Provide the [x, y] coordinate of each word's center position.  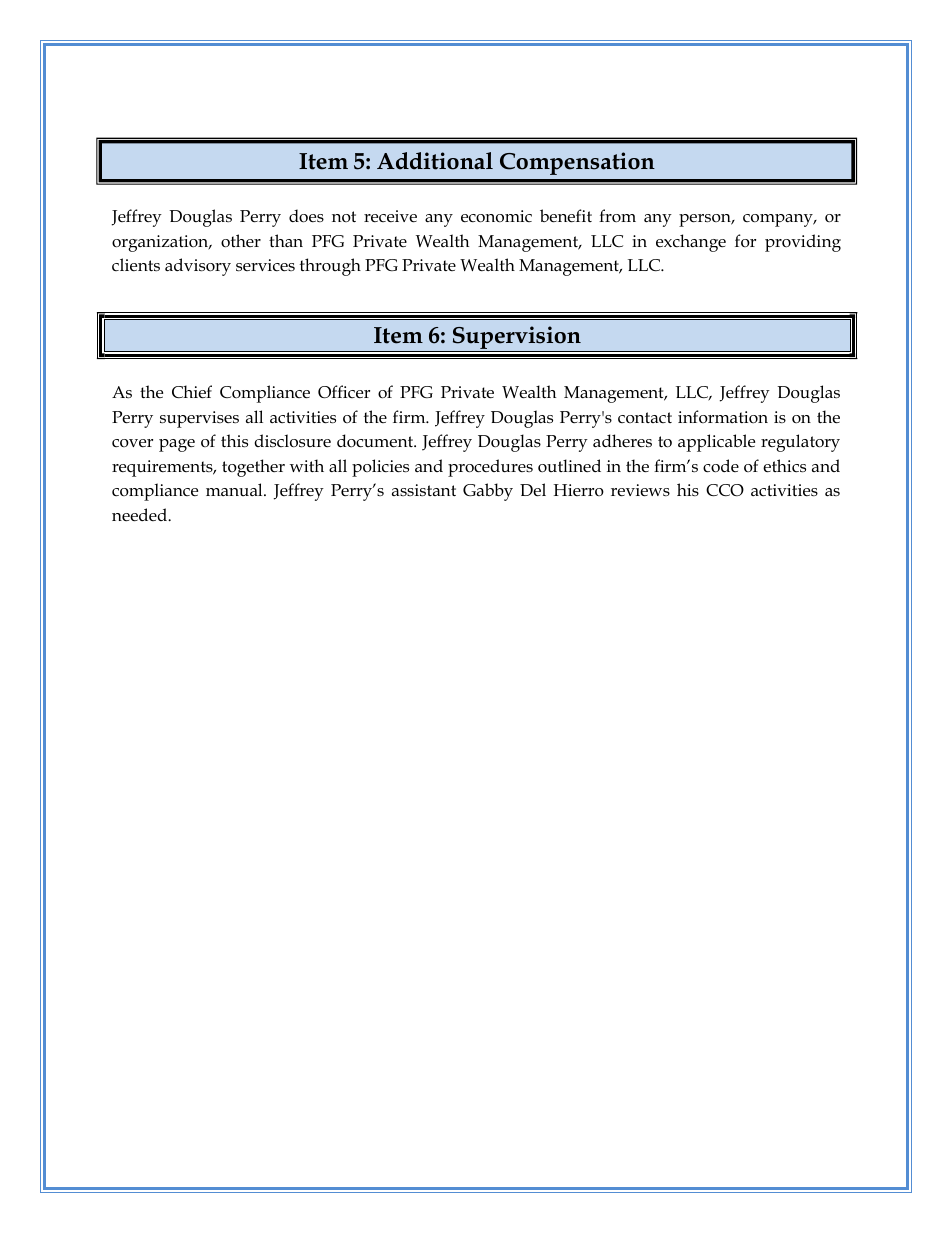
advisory [198, 267]
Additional [435, 161]
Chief [192, 392]
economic [496, 216]
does [306, 216]
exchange [691, 243]
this [234, 441]
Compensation [577, 163]
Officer [344, 392]
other [241, 241]
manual [235, 489]
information [723, 416]
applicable [716, 443]
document [376, 441]
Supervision [516, 339]
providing [803, 243]
